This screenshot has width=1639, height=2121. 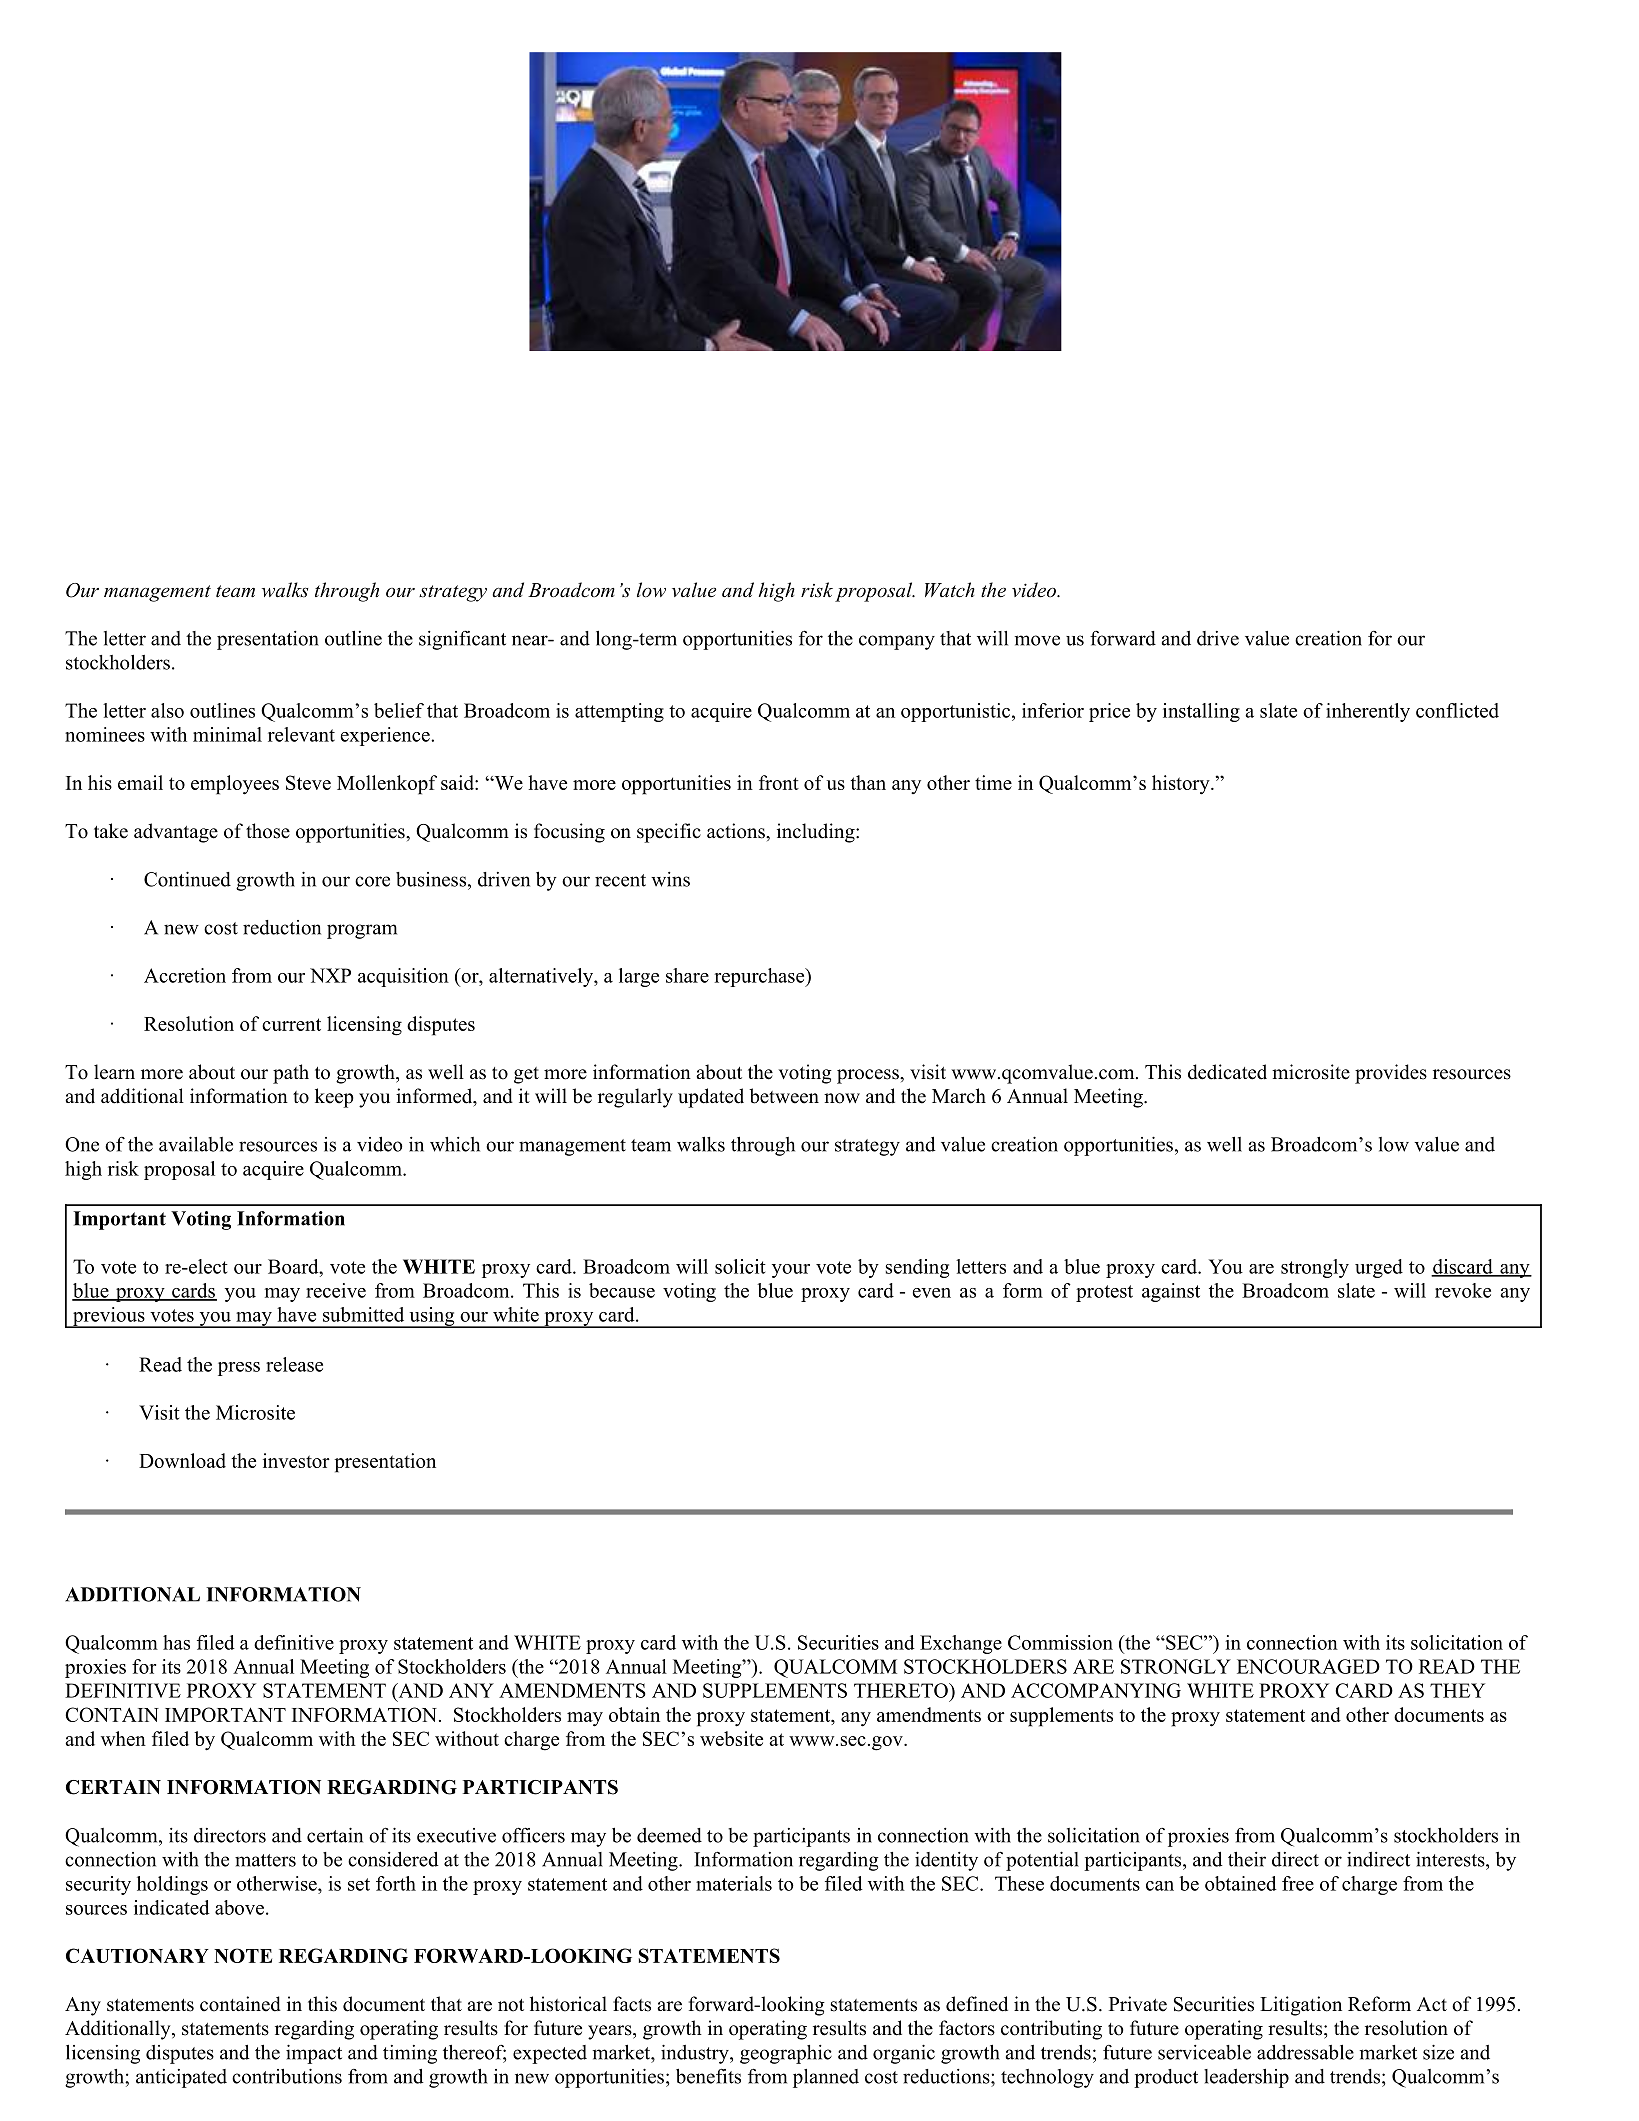 I want to click on addressable, so click(x=1305, y=2052).
